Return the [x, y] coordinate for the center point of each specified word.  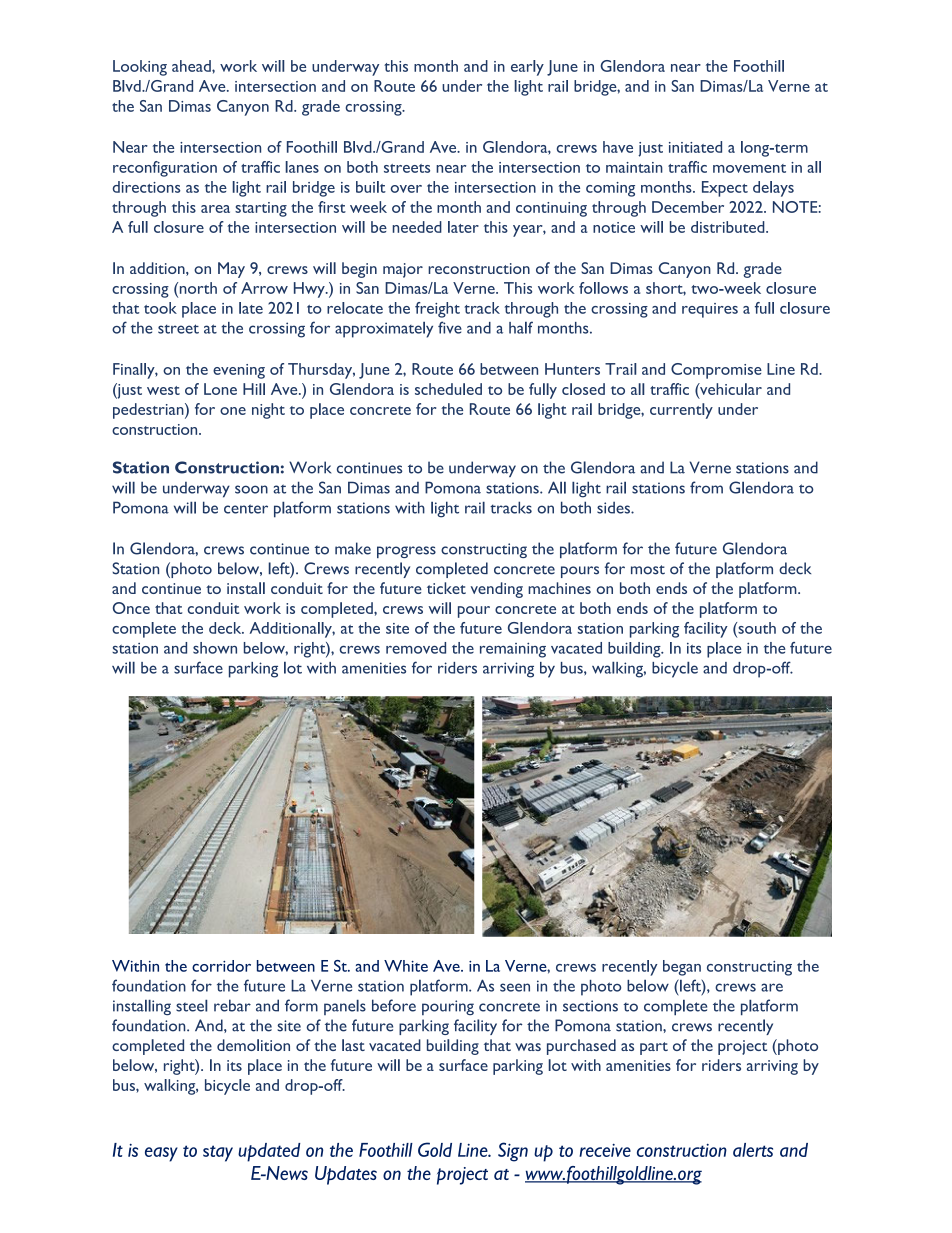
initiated [695, 147]
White [406, 966]
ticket [446, 588]
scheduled [448, 389]
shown [215, 648]
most [648, 570]
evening [239, 371]
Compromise [716, 371]
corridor [221, 966]
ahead [192, 66]
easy [161, 1154]
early [527, 68]
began [682, 968]
